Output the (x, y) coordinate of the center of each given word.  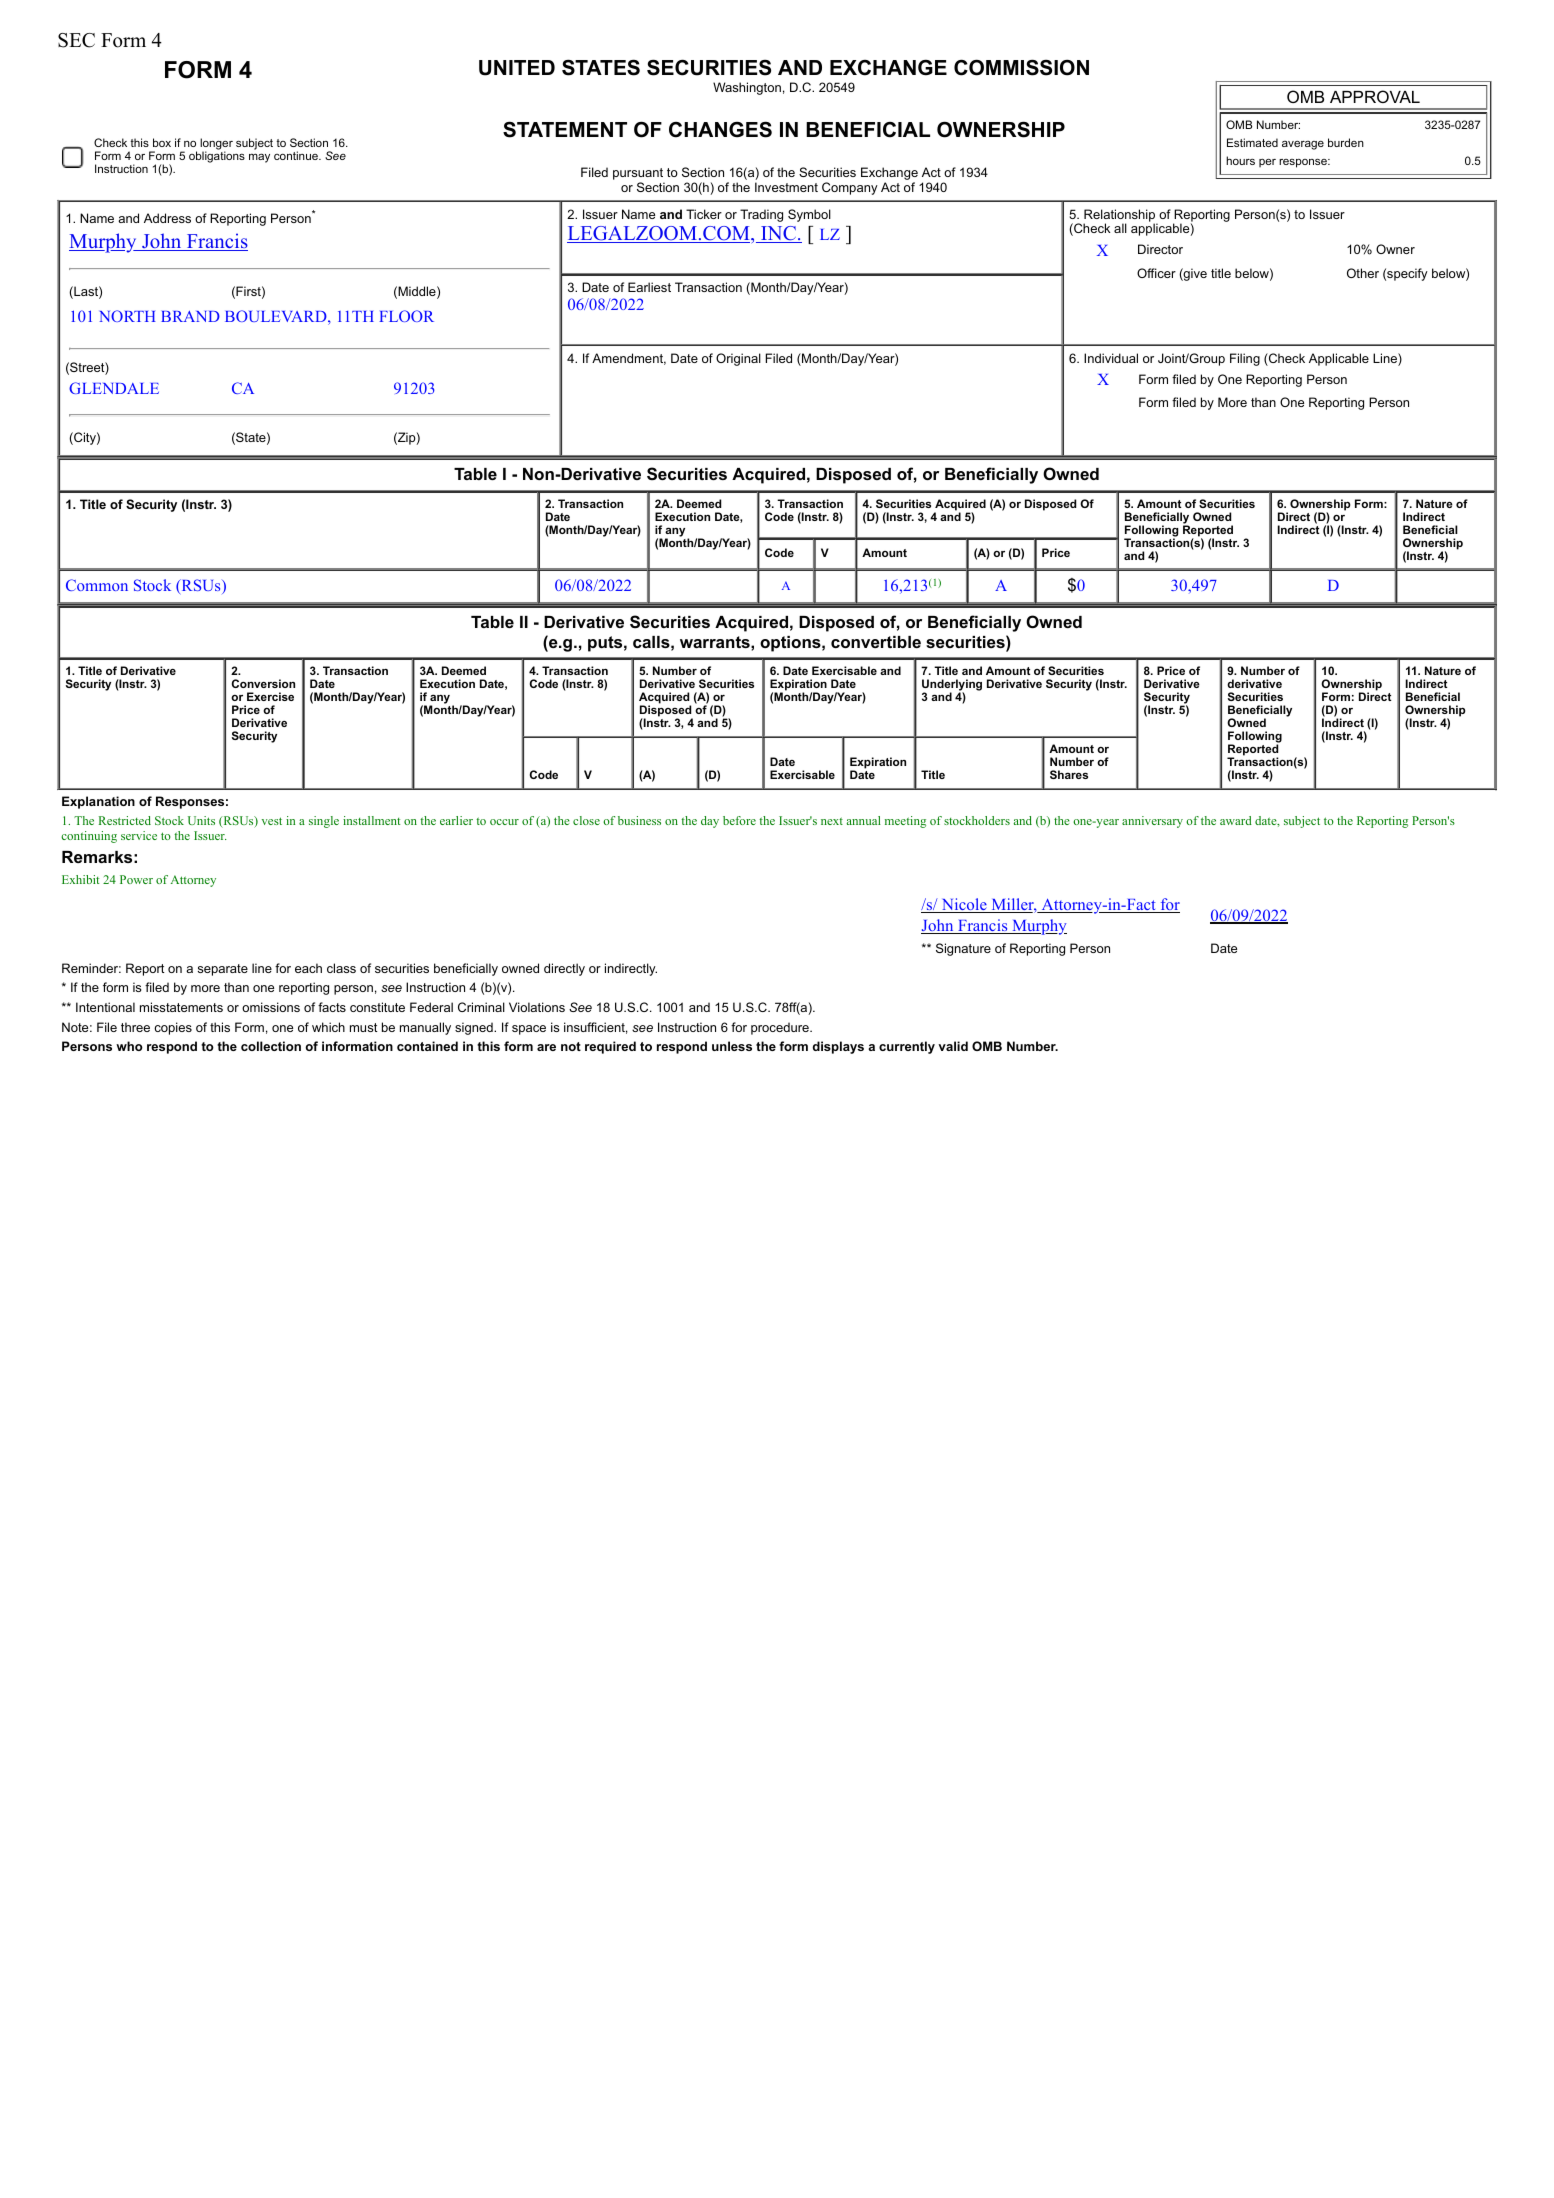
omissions (271, 1007)
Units (201, 820)
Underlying (952, 686)
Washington (747, 88)
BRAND (190, 316)
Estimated (1252, 142)
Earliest (649, 287)
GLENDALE (114, 388)
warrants (716, 642)
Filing (1245, 359)
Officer (1156, 273)
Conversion (263, 683)
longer (216, 145)
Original (738, 359)
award (1236, 820)
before (739, 820)
